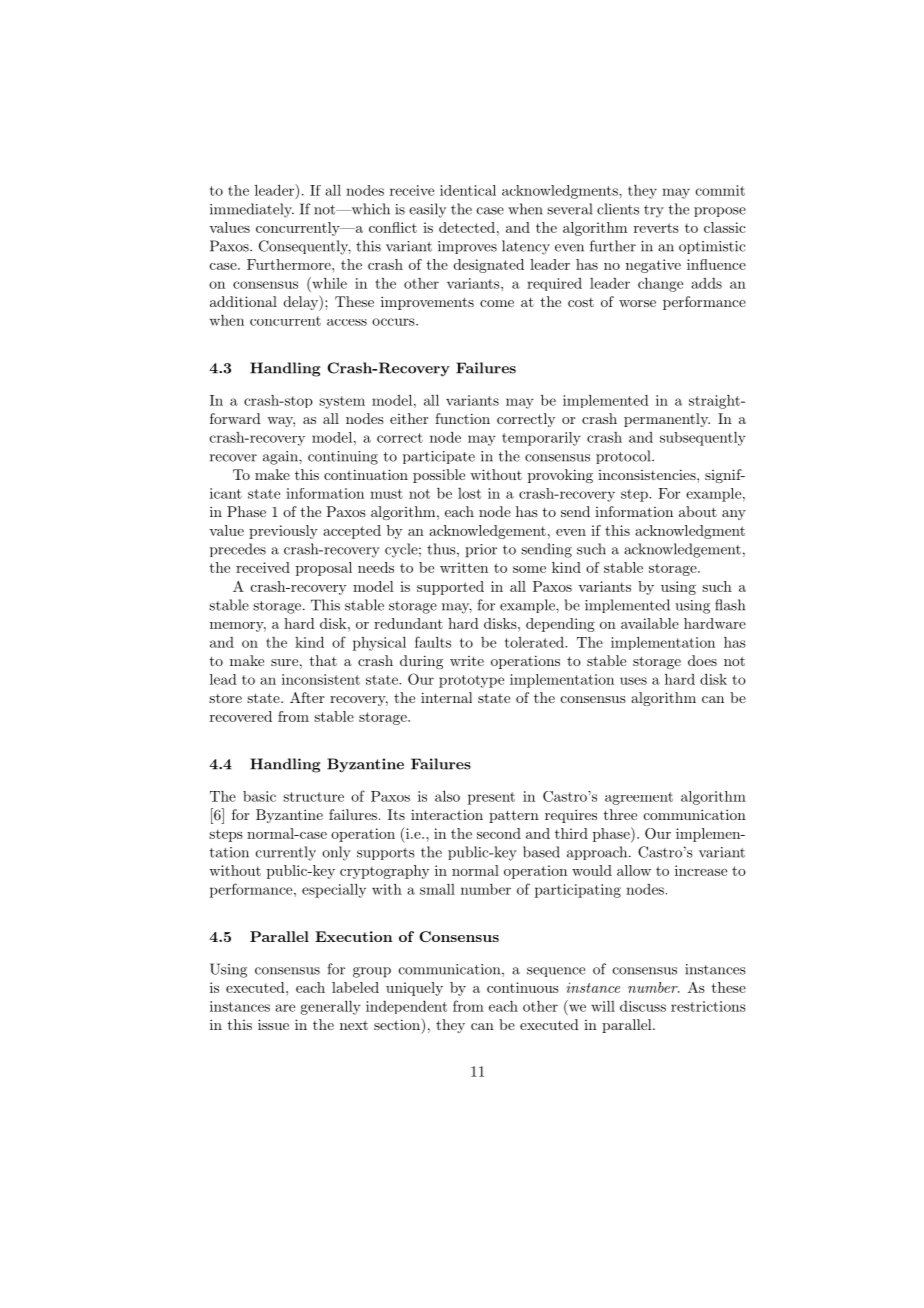  I want to click on present, so click(491, 798).
